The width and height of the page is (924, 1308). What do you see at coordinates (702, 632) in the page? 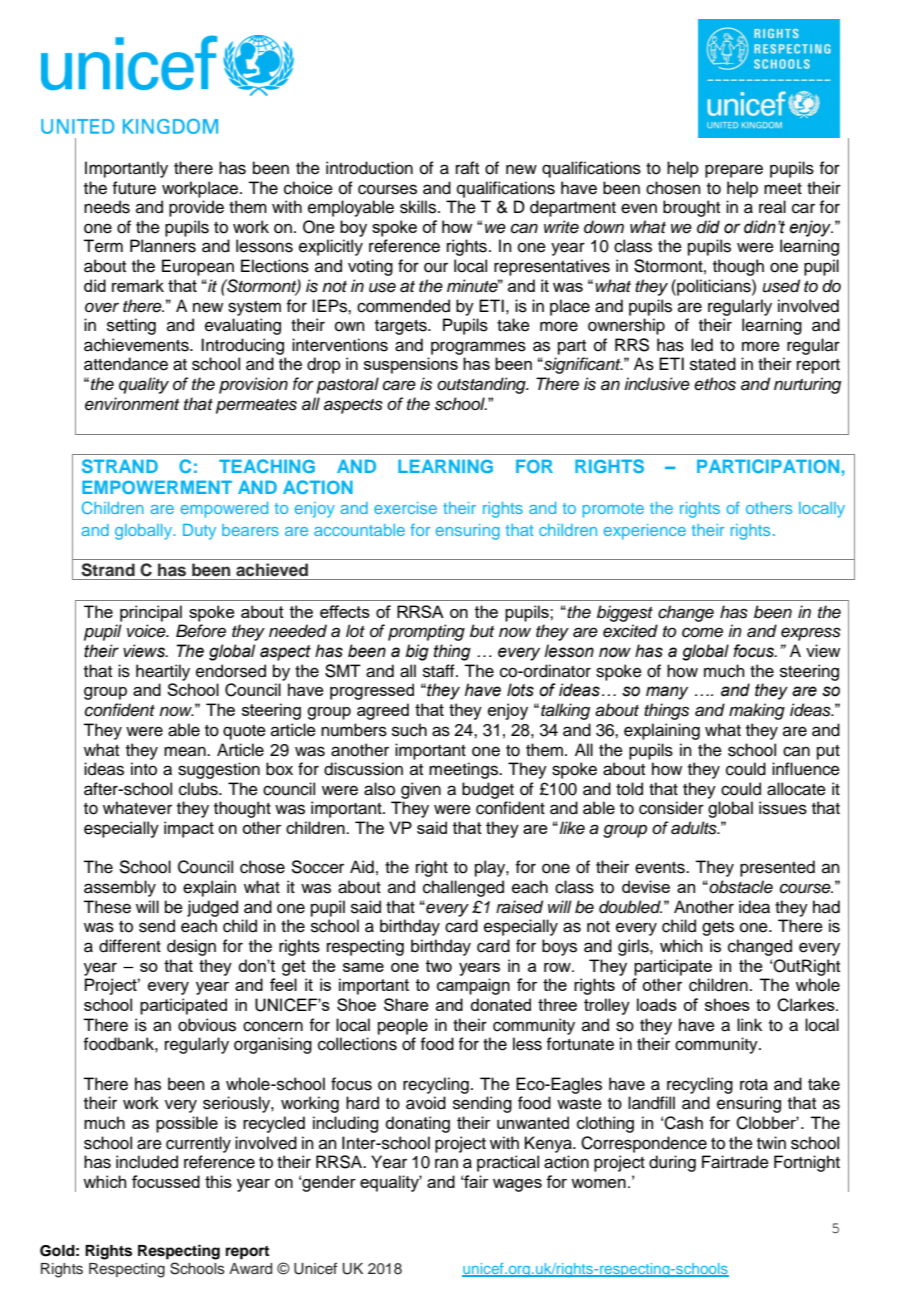
I see `come` at bounding box center [702, 632].
